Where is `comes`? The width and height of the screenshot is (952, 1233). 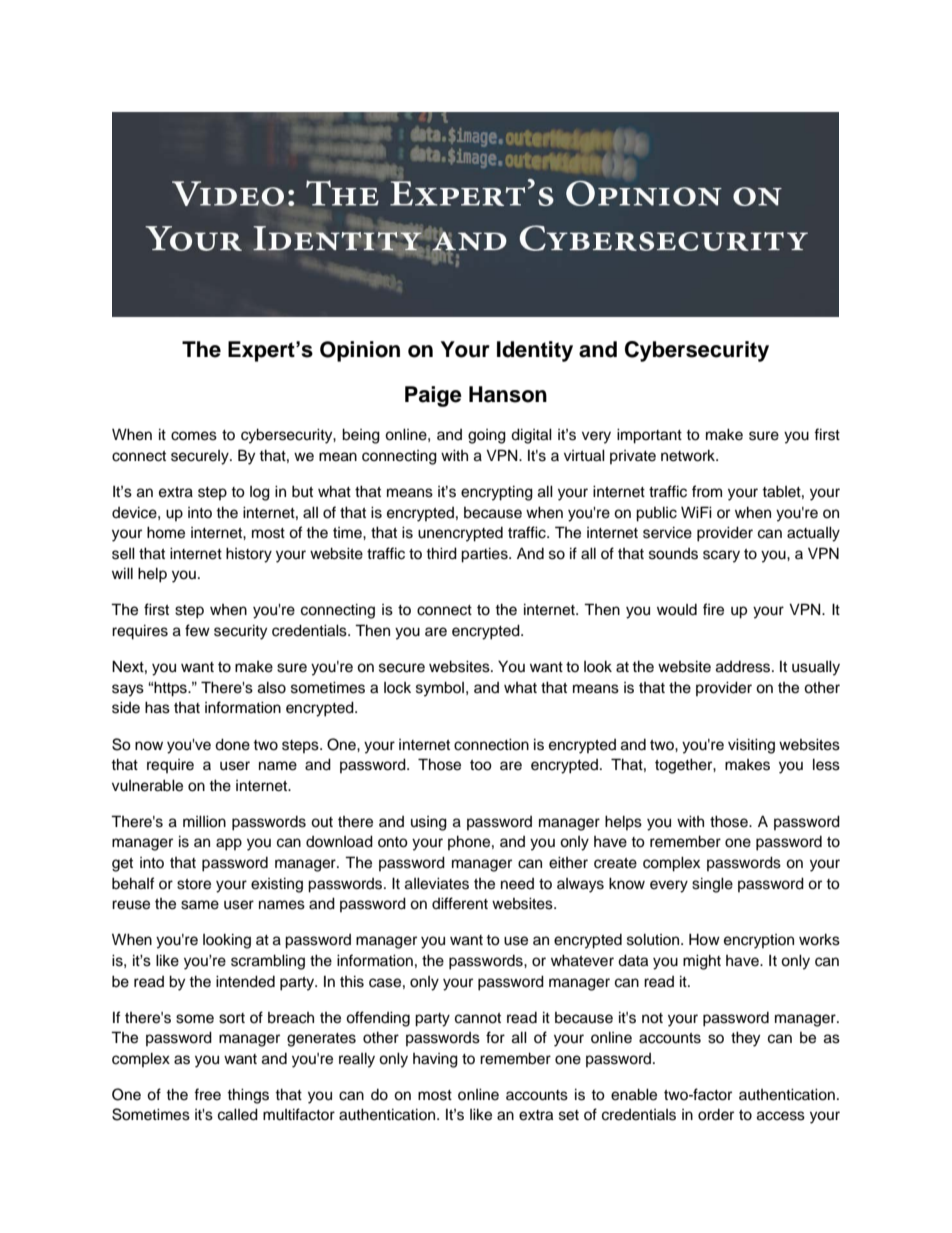 comes is located at coordinates (194, 436).
